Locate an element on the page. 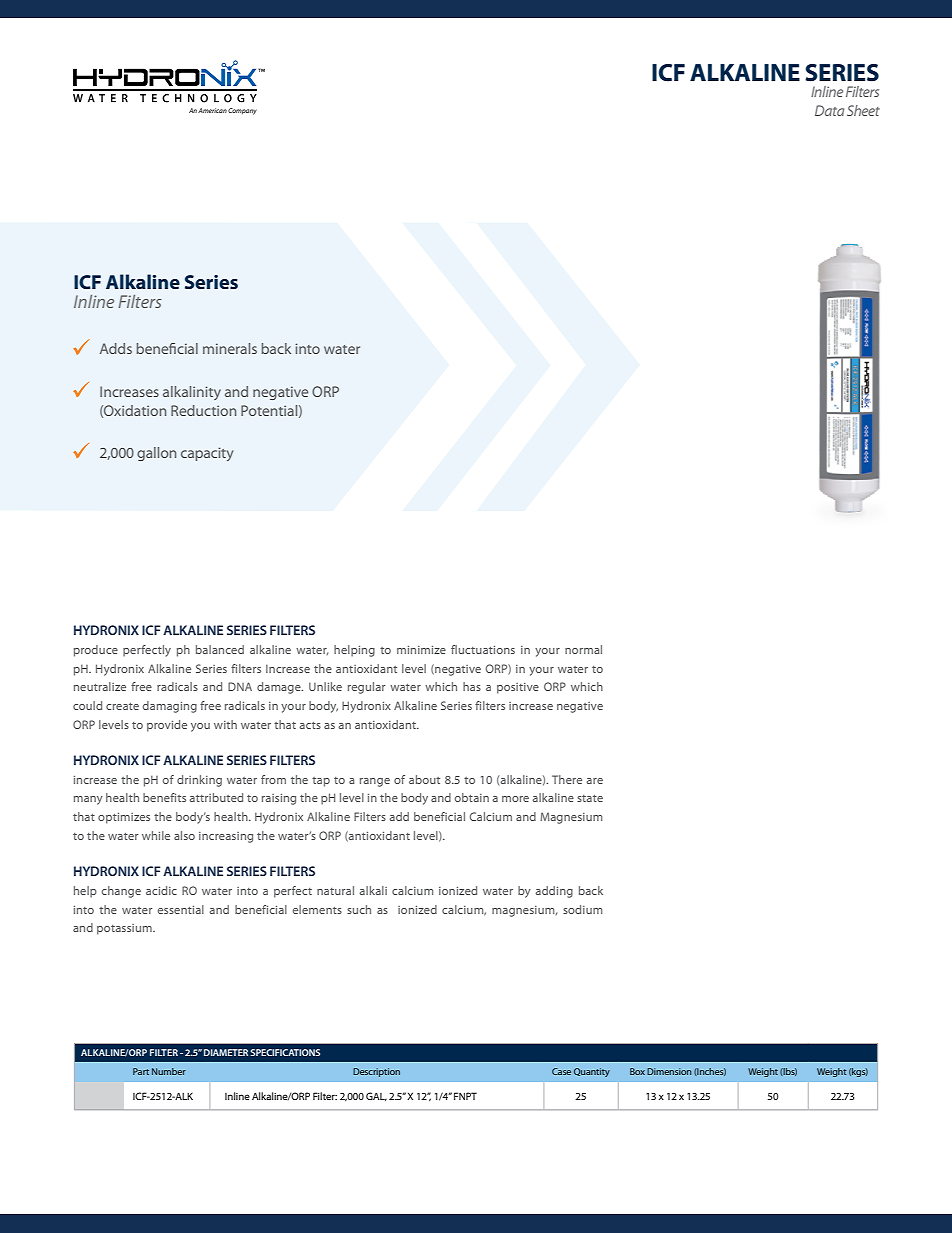 The height and width of the document is (1233, 952). American is located at coordinates (212, 110).
